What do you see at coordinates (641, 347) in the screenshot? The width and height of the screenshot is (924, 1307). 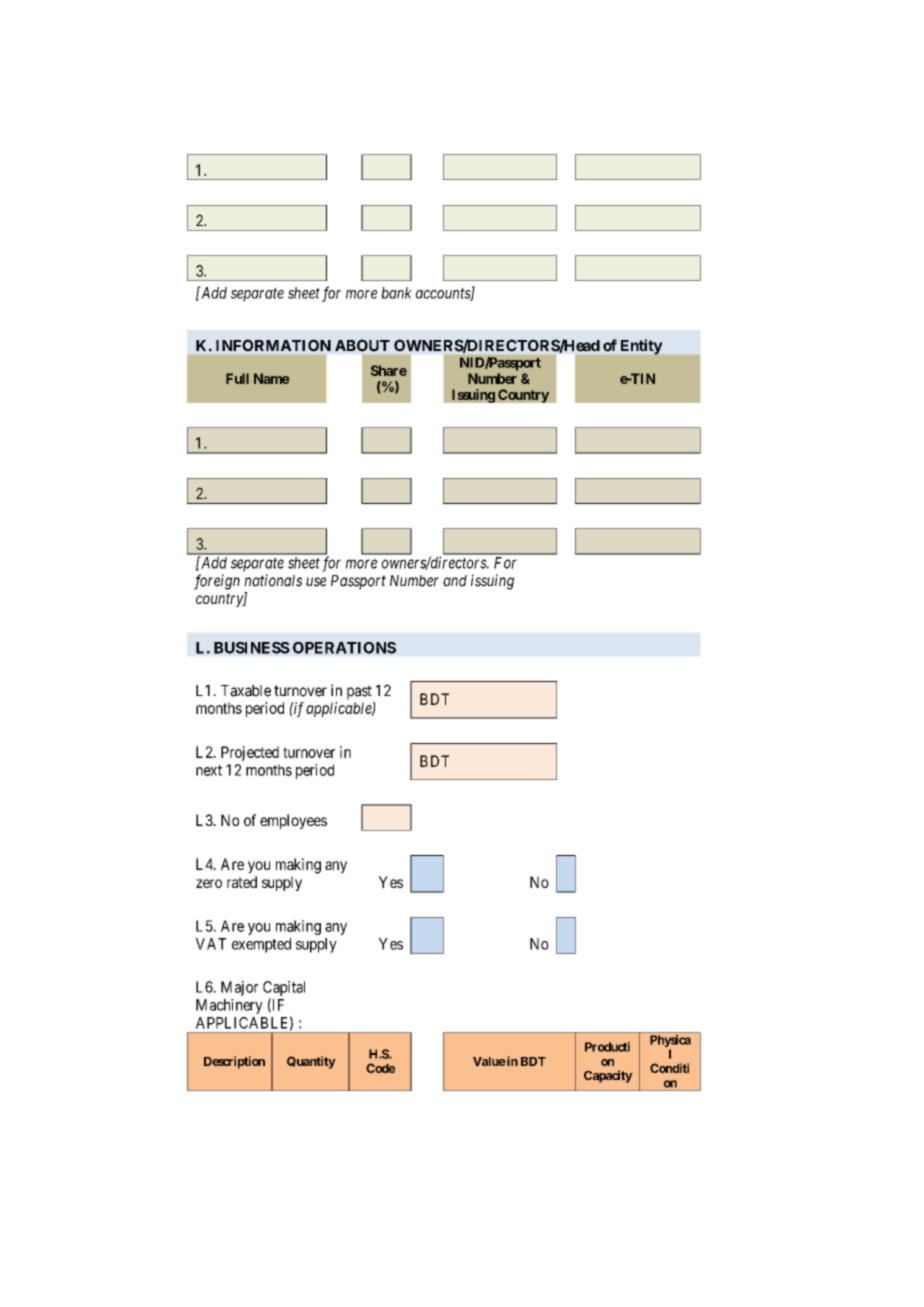 I see `Entity` at bounding box center [641, 347].
